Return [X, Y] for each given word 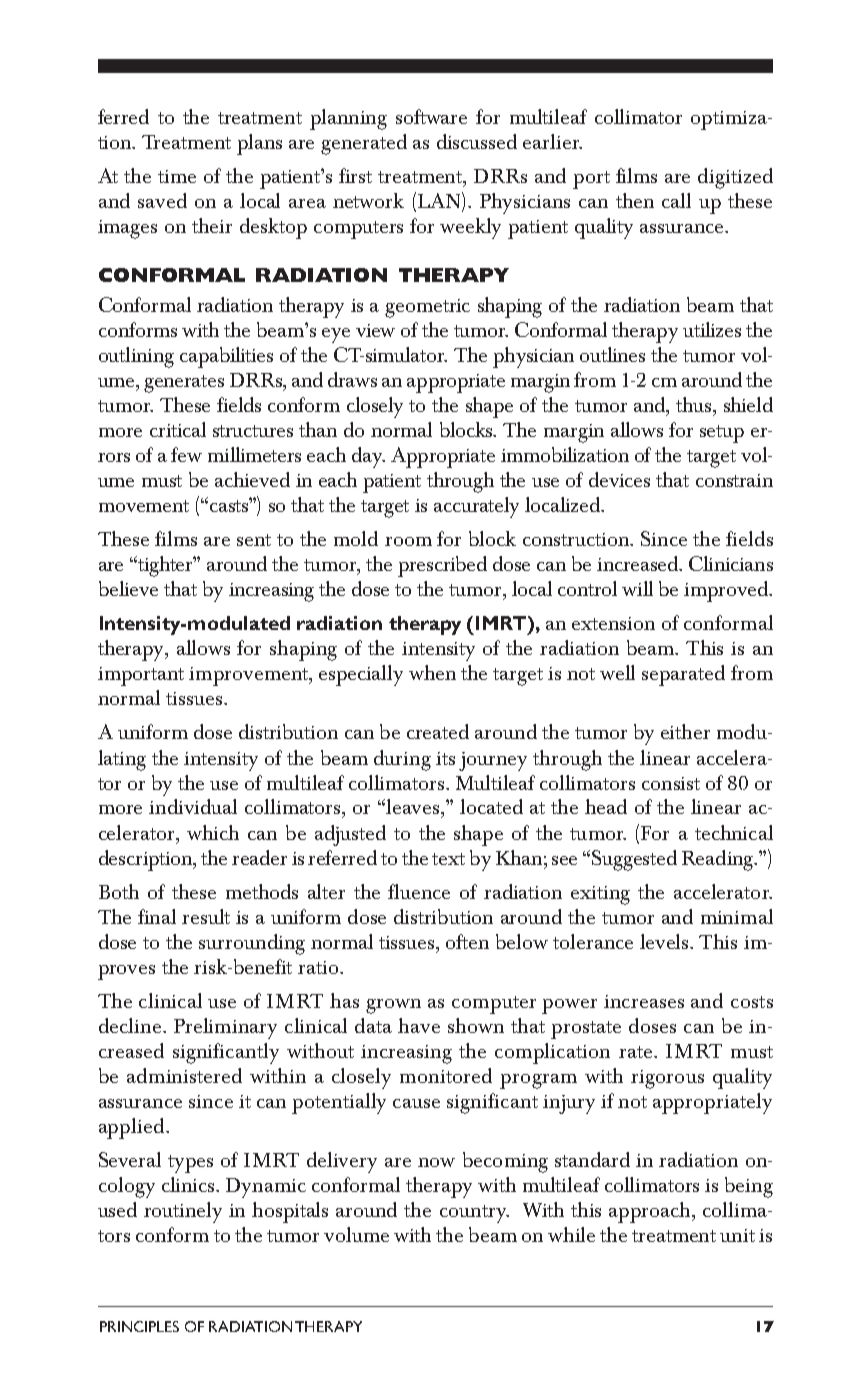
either [685, 731]
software [431, 116]
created [438, 731]
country [474, 1214]
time [177, 176]
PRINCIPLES [139, 1326]
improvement [250, 676]
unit [737, 1235]
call [676, 200]
